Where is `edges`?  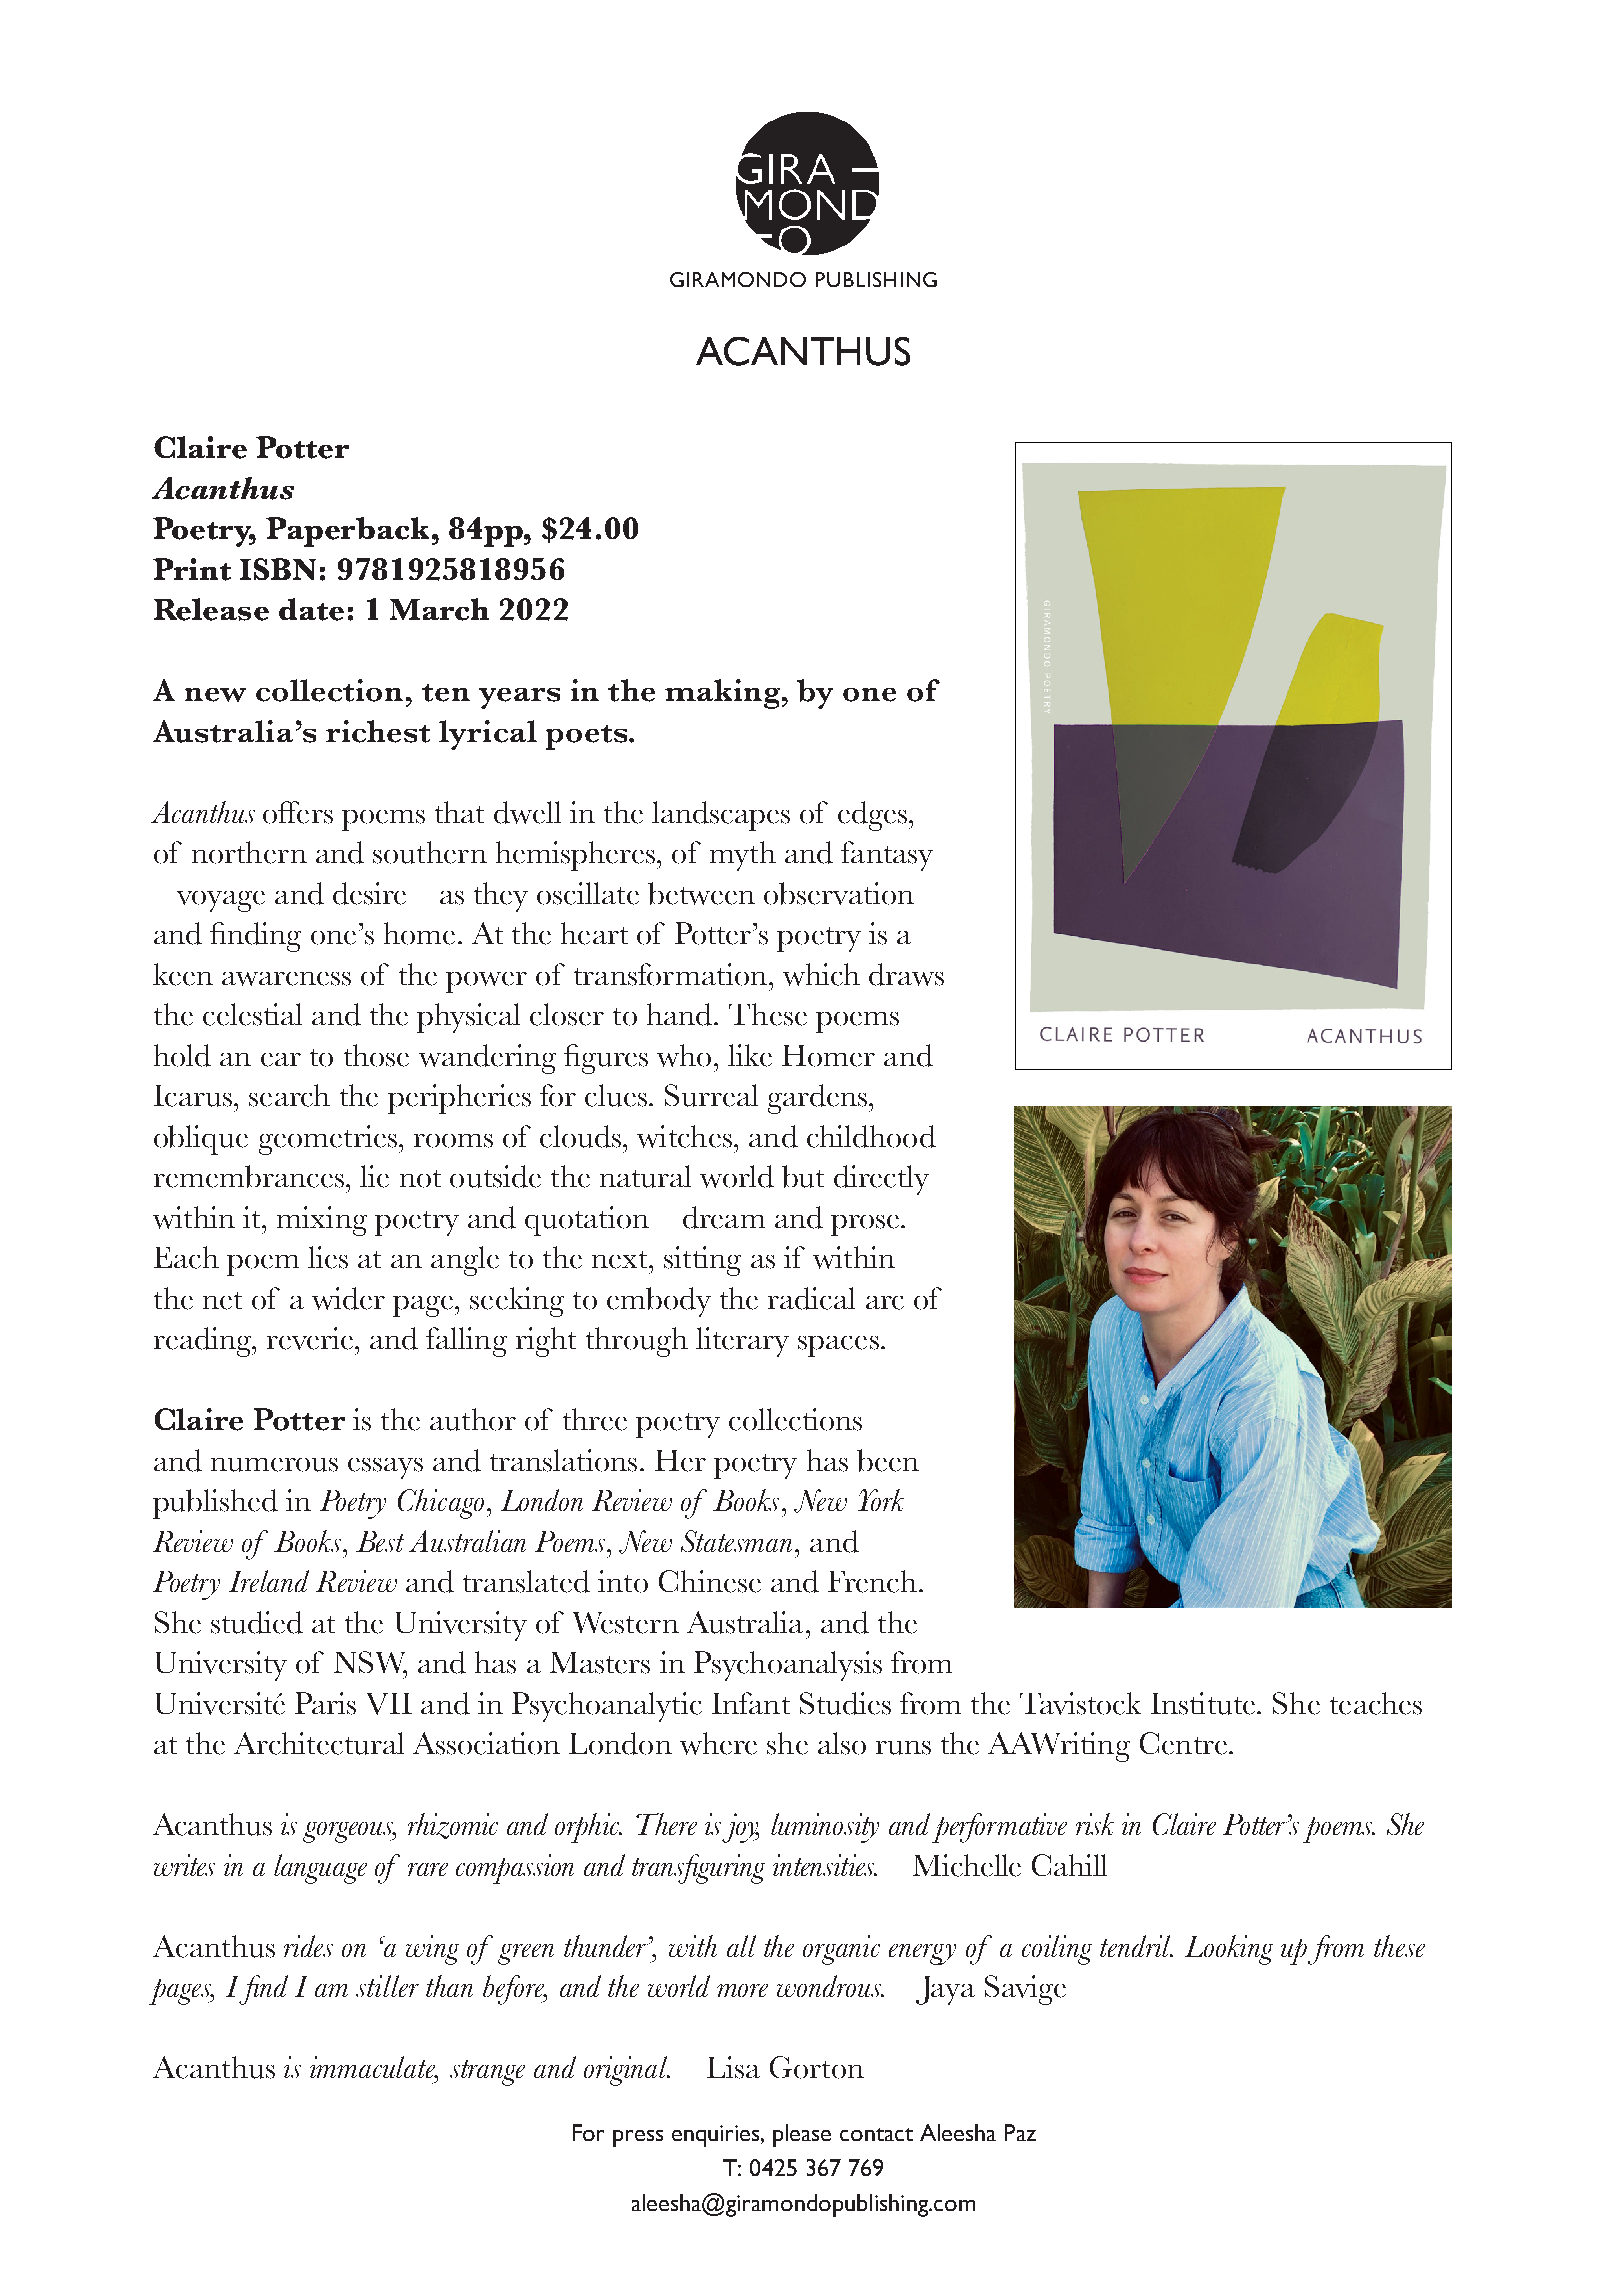
edges is located at coordinates (872, 816).
